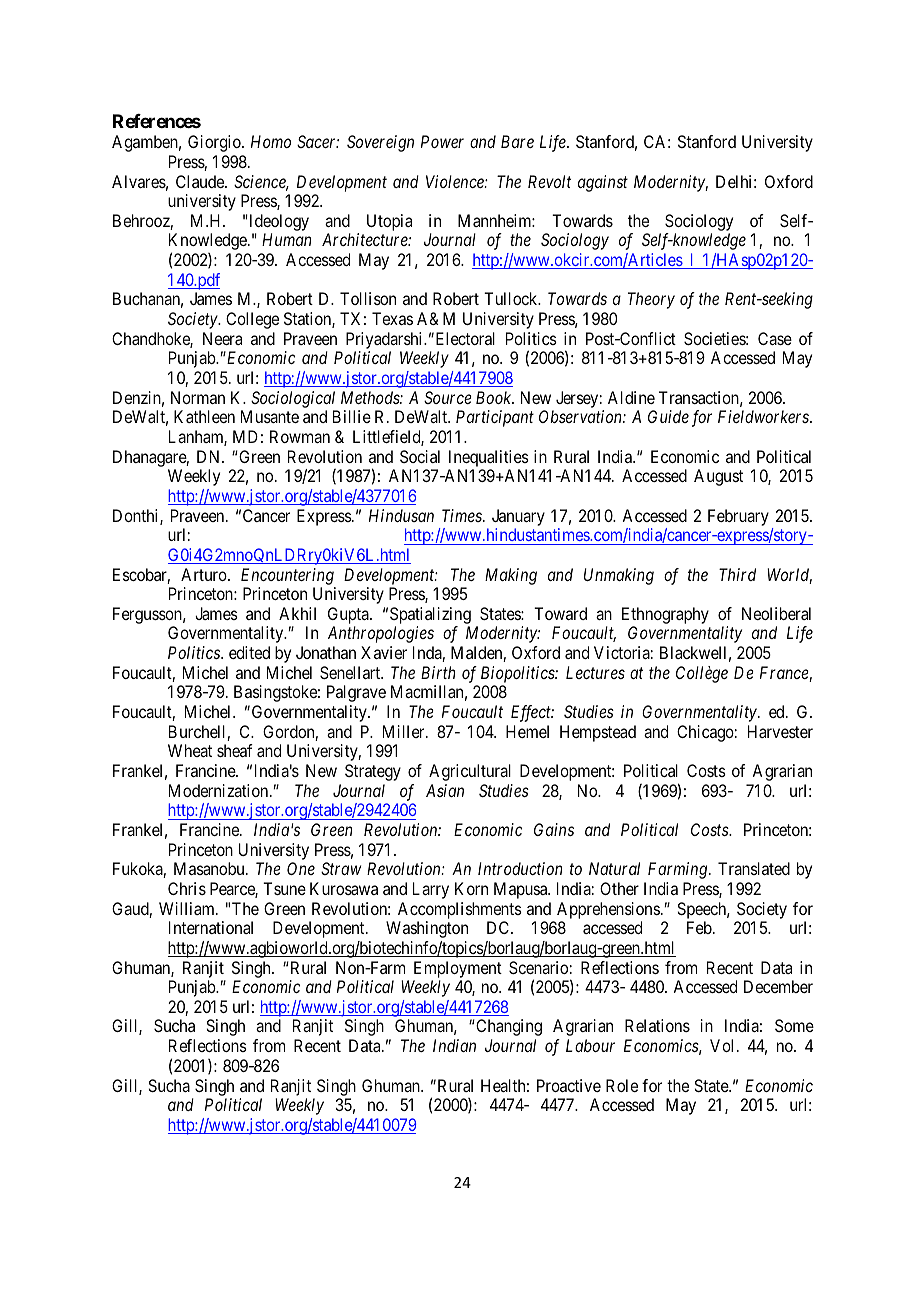 The image size is (924, 1308). I want to click on Translated, so click(754, 868).
